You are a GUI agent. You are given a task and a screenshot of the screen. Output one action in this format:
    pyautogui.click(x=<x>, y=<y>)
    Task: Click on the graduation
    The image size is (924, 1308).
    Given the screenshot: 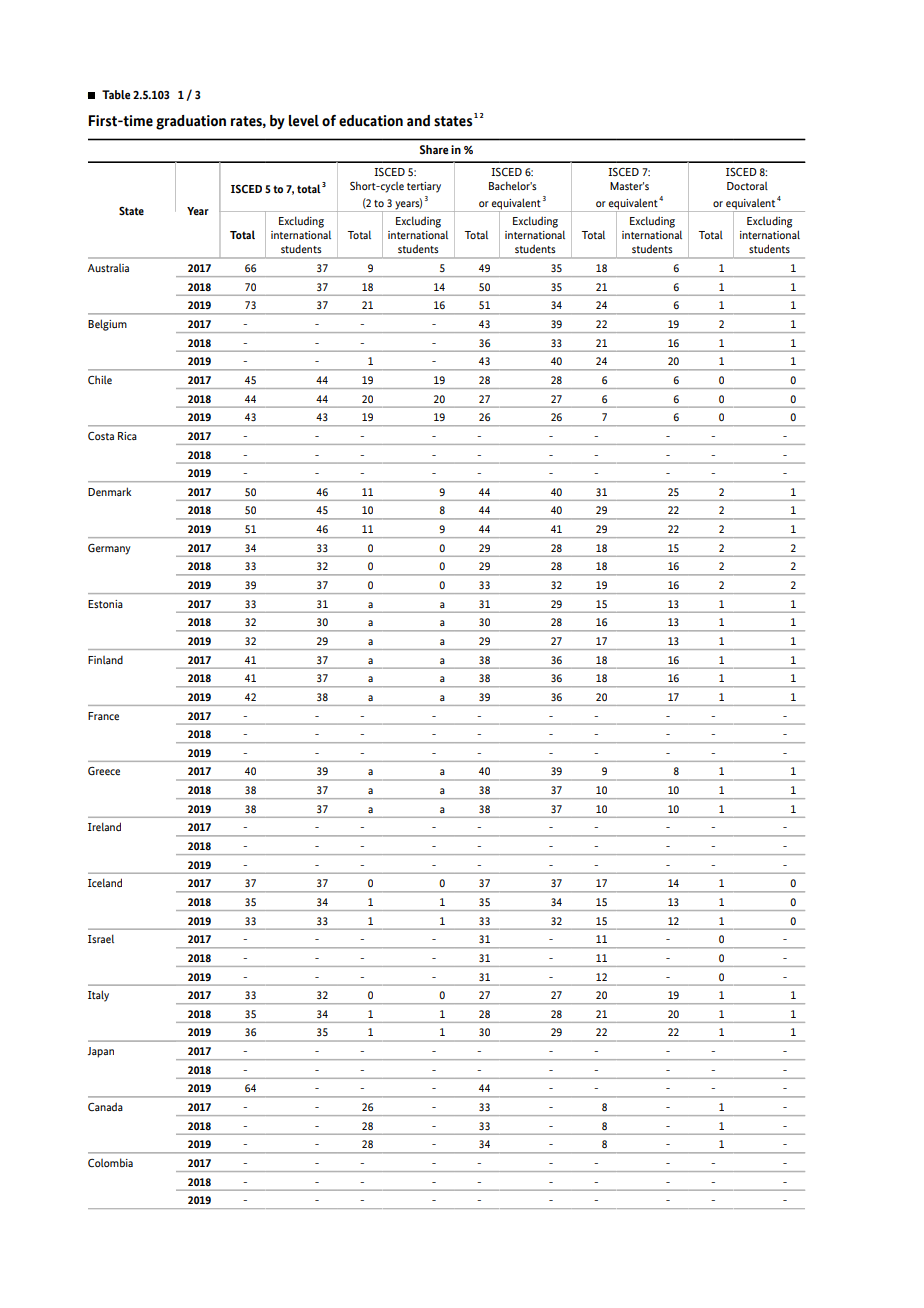 What is the action you would take?
    pyautogui.click(x=191, y=122)
